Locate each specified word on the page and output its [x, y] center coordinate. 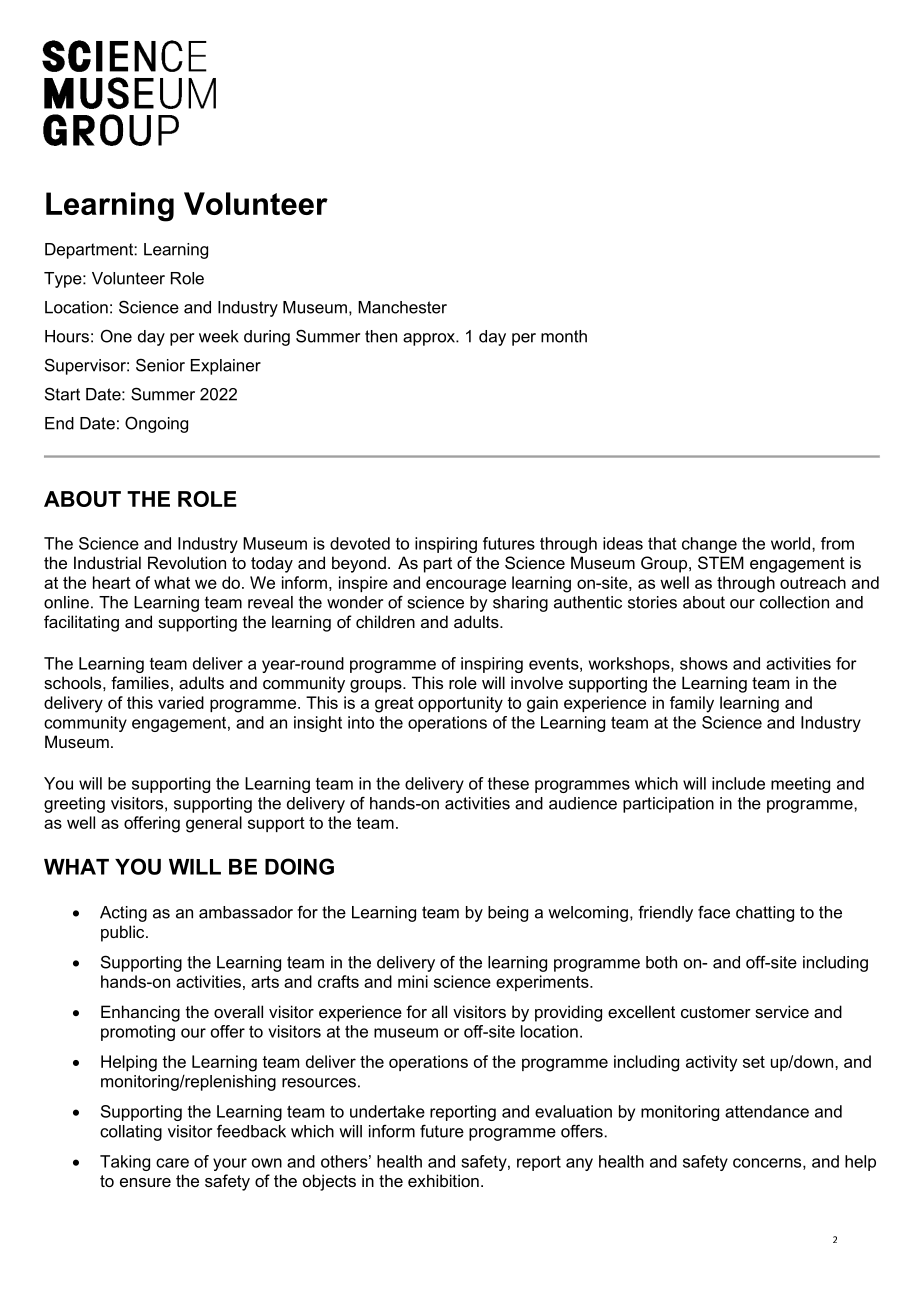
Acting [123, 914]
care [172, 1163]
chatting [765, 914]
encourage [466, 586]
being [508, 914]
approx [430, 339]
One [116, 336]
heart [112, 582]
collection [794, 602]
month [564, 336]
